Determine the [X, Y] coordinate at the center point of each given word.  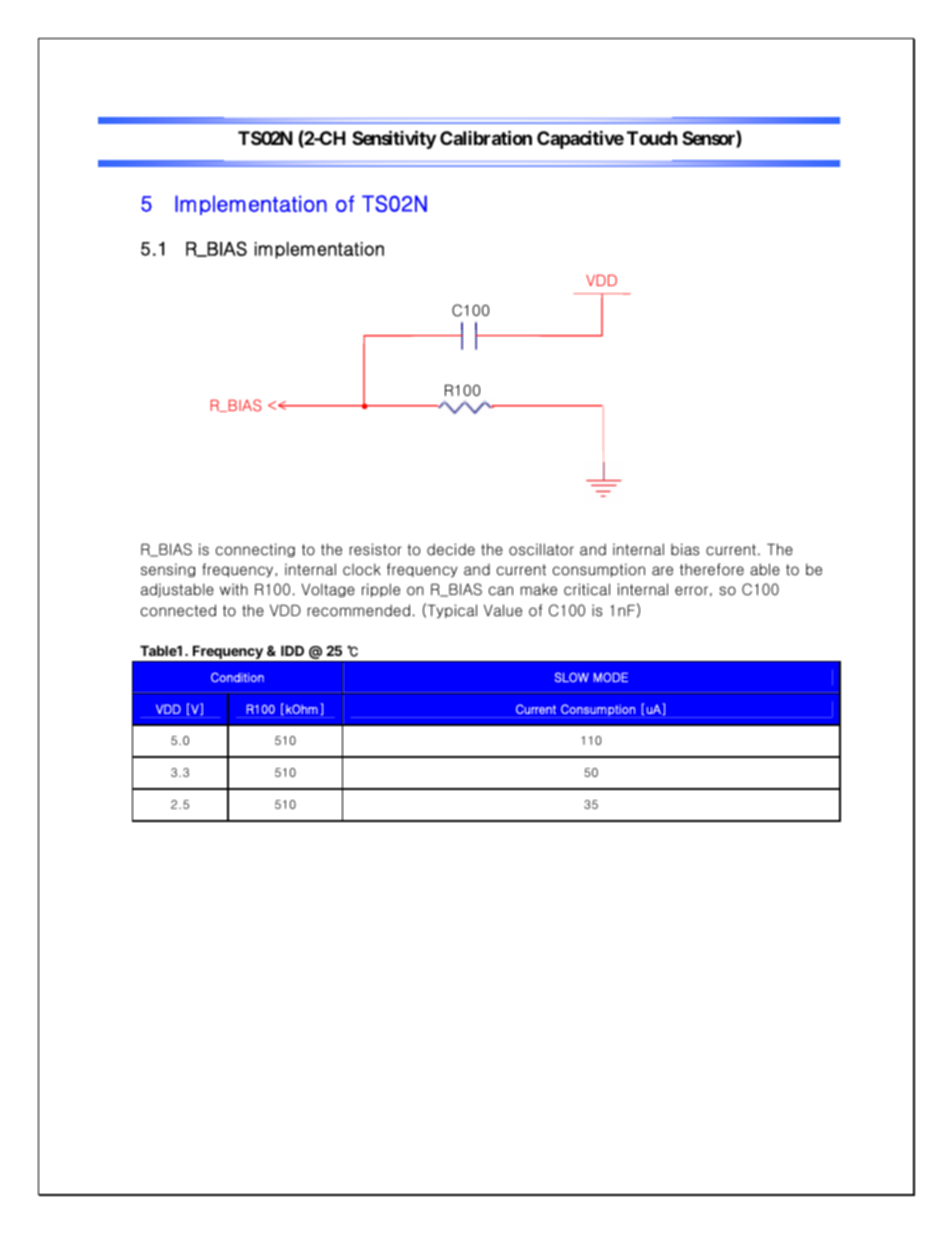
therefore [712, 569]
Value [503, 610]
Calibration [486, 137]
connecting [255, 550]
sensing [168, 570]
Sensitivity [394, 139]
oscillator [541, 549]
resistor [376, 549]
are [662, 571]
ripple [381, 590]
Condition [237, 677]
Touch [652, 138]
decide [451, 549]
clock [362, 569]
